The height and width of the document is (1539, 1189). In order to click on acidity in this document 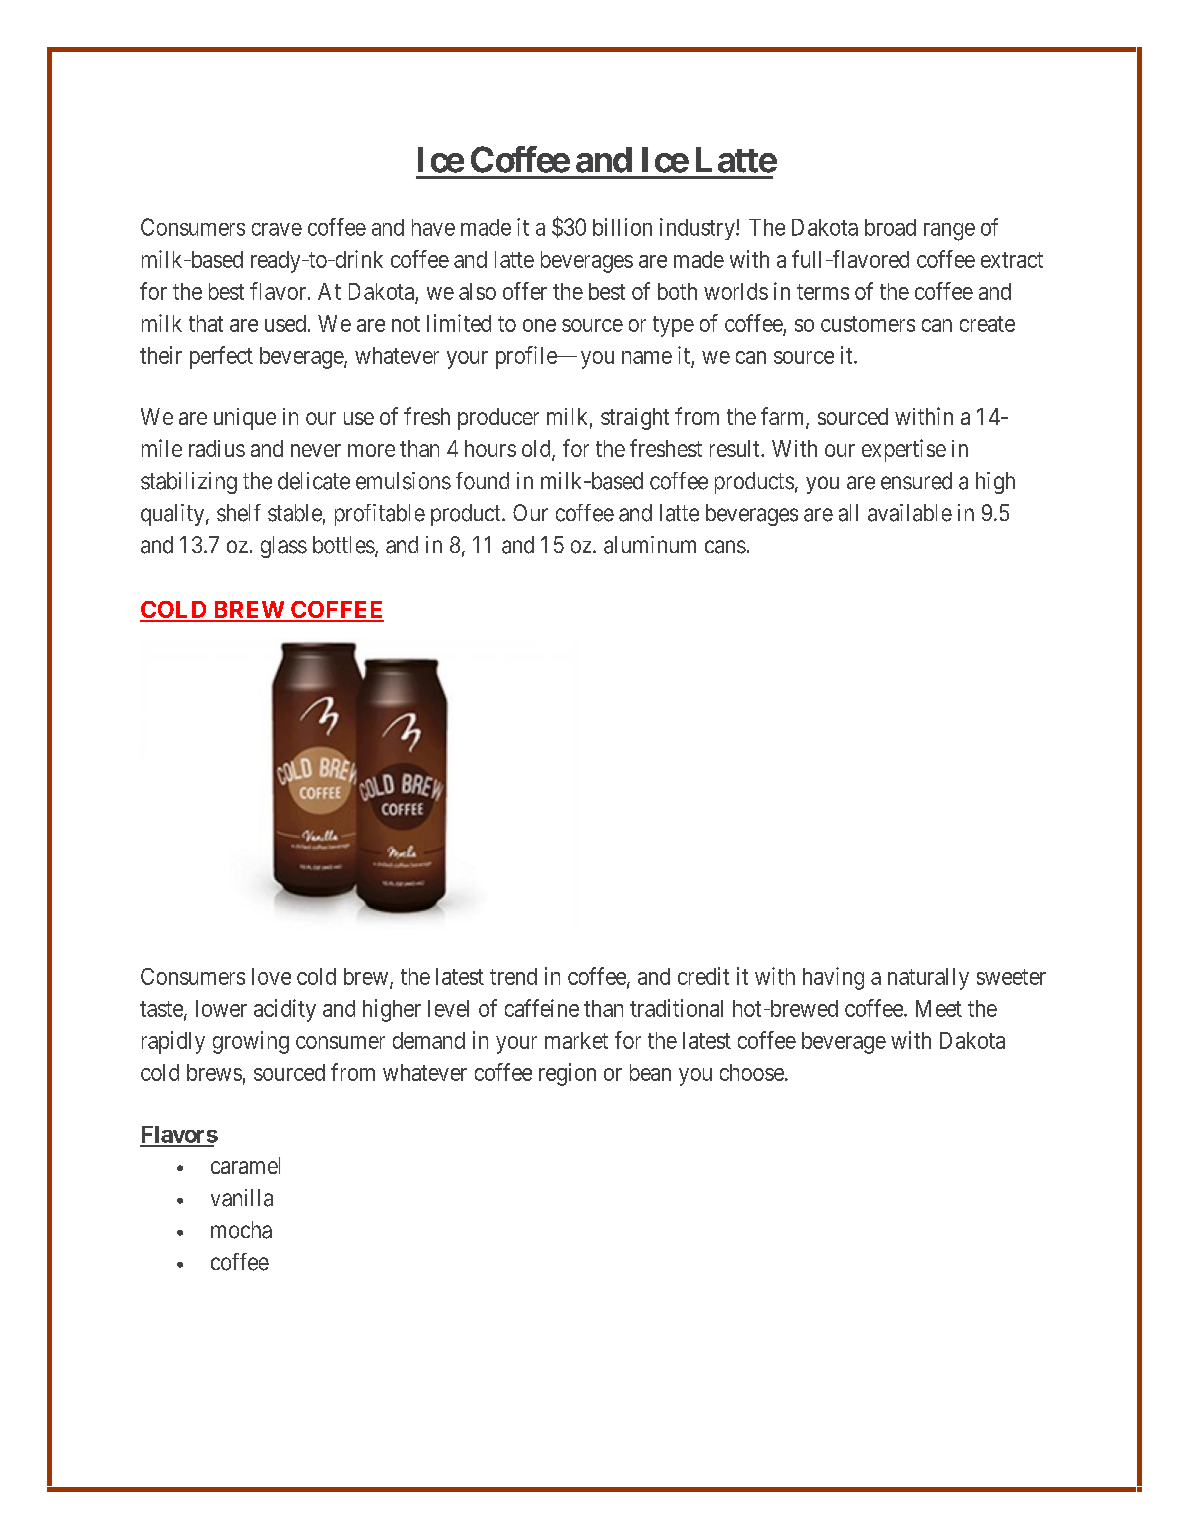, I will do `click(285, 1010)`.
